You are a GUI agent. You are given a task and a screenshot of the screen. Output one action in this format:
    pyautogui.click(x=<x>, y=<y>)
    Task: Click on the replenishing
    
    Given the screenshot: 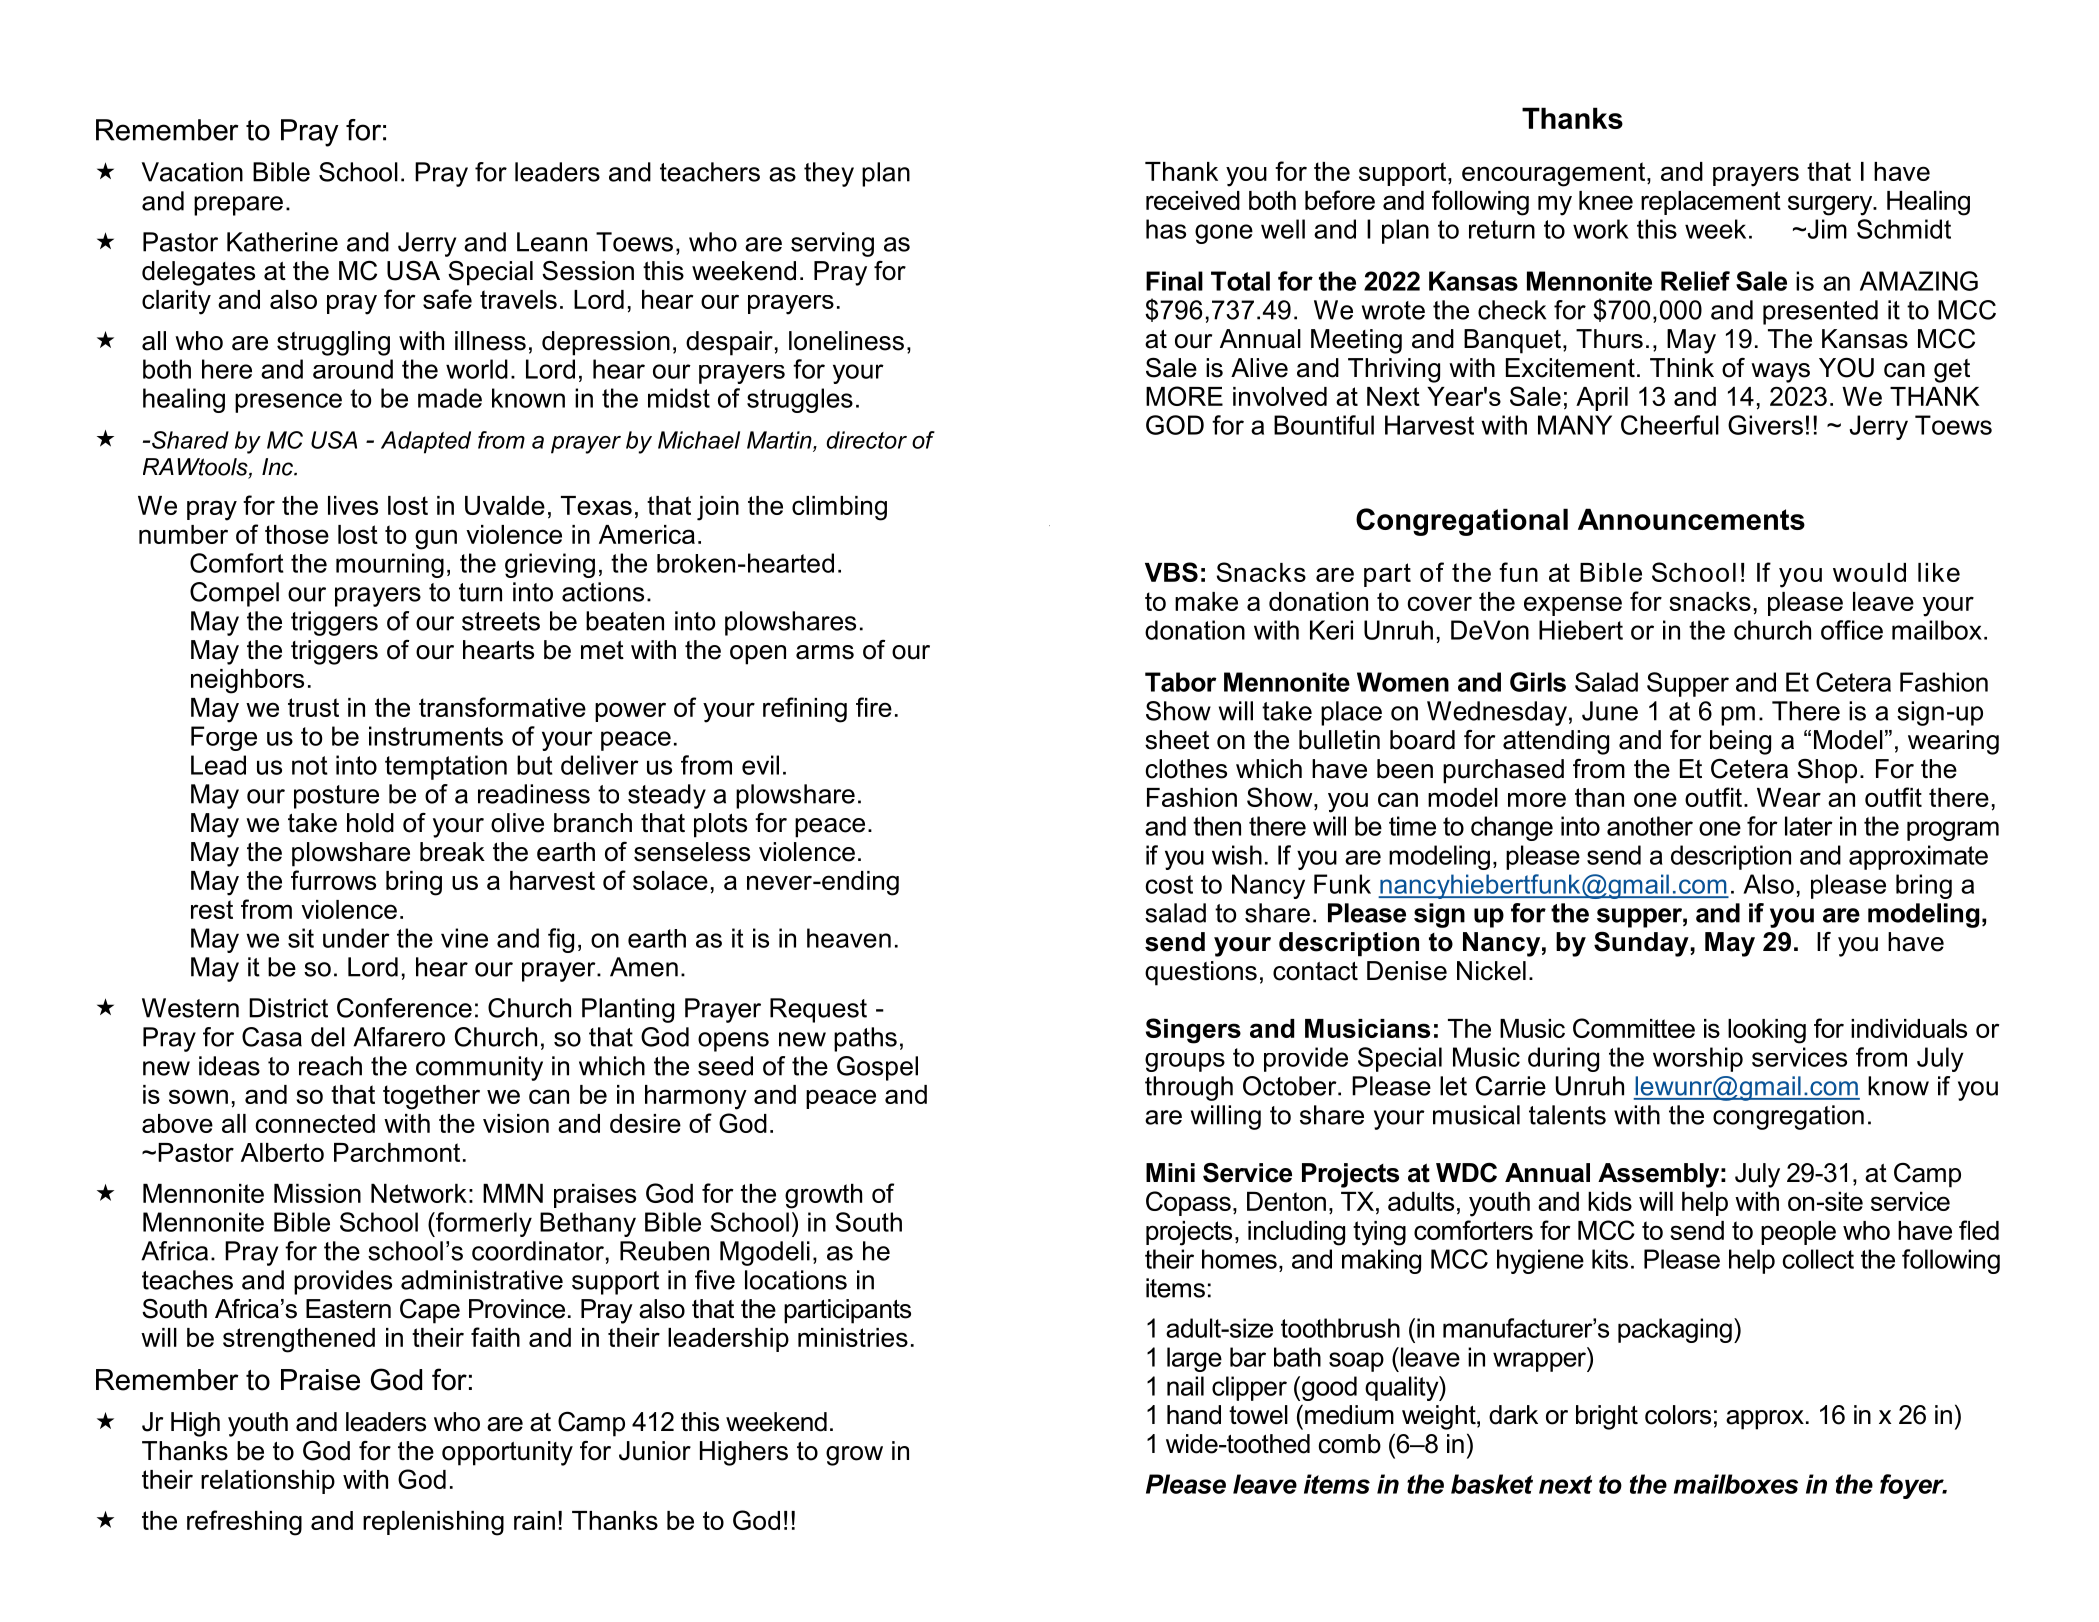 What is the action you would take?
    pyautogui.click(x=433, y=1523)
